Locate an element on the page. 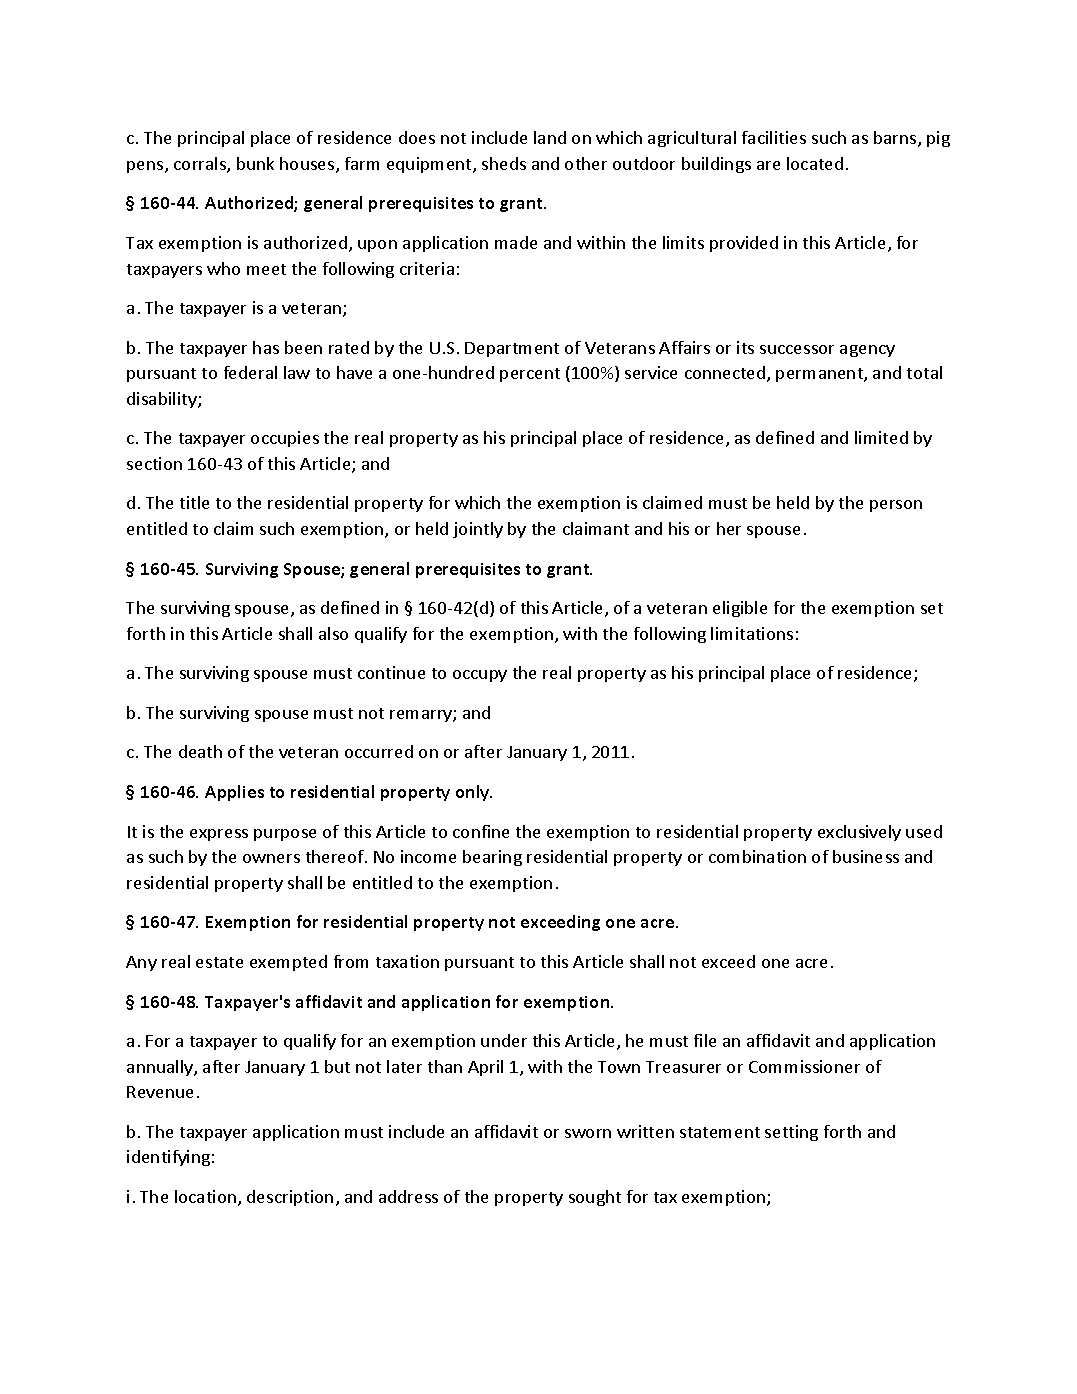  jointly is located at coordinates (478, 530).
